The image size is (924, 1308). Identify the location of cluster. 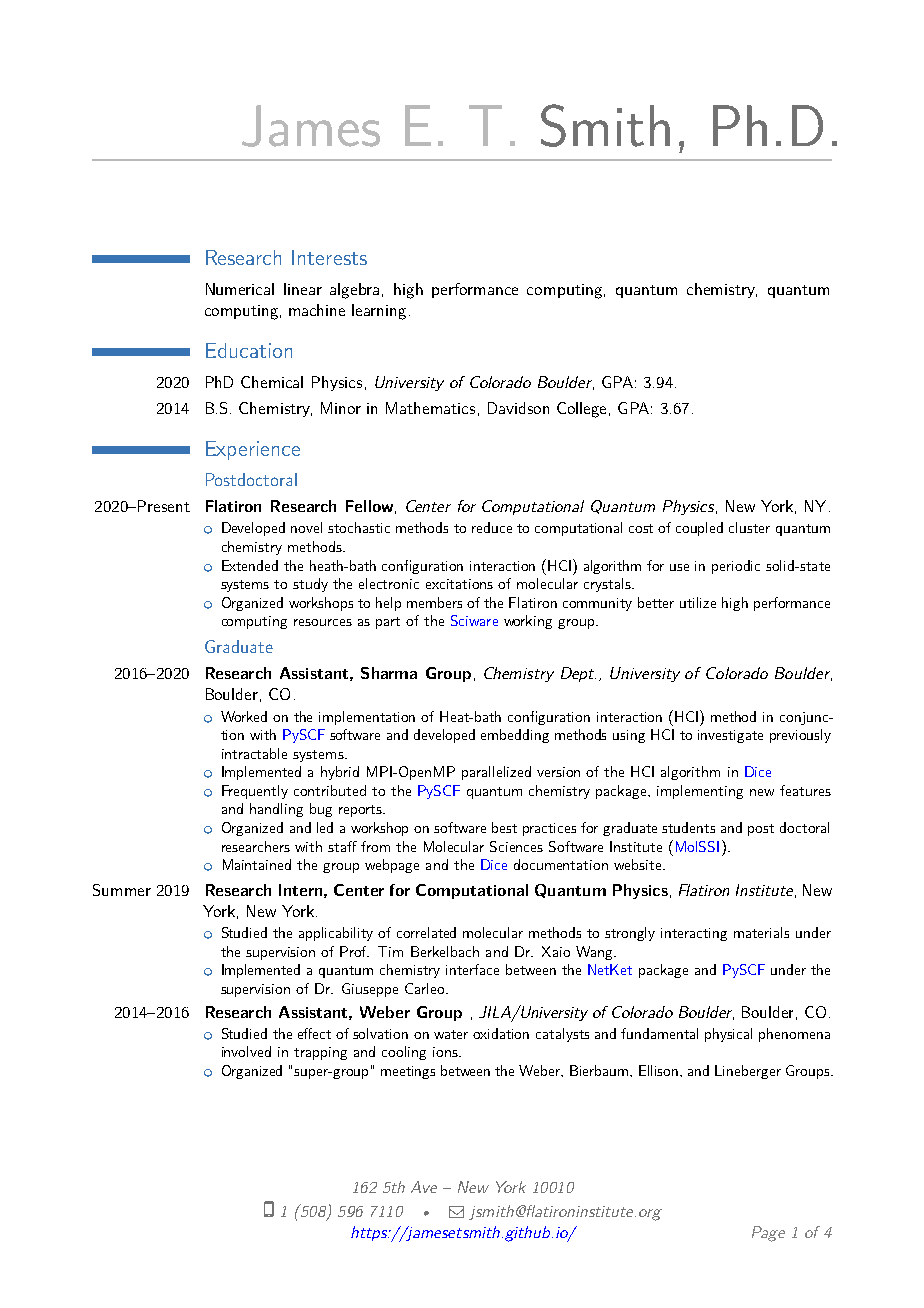
(749, 527).
